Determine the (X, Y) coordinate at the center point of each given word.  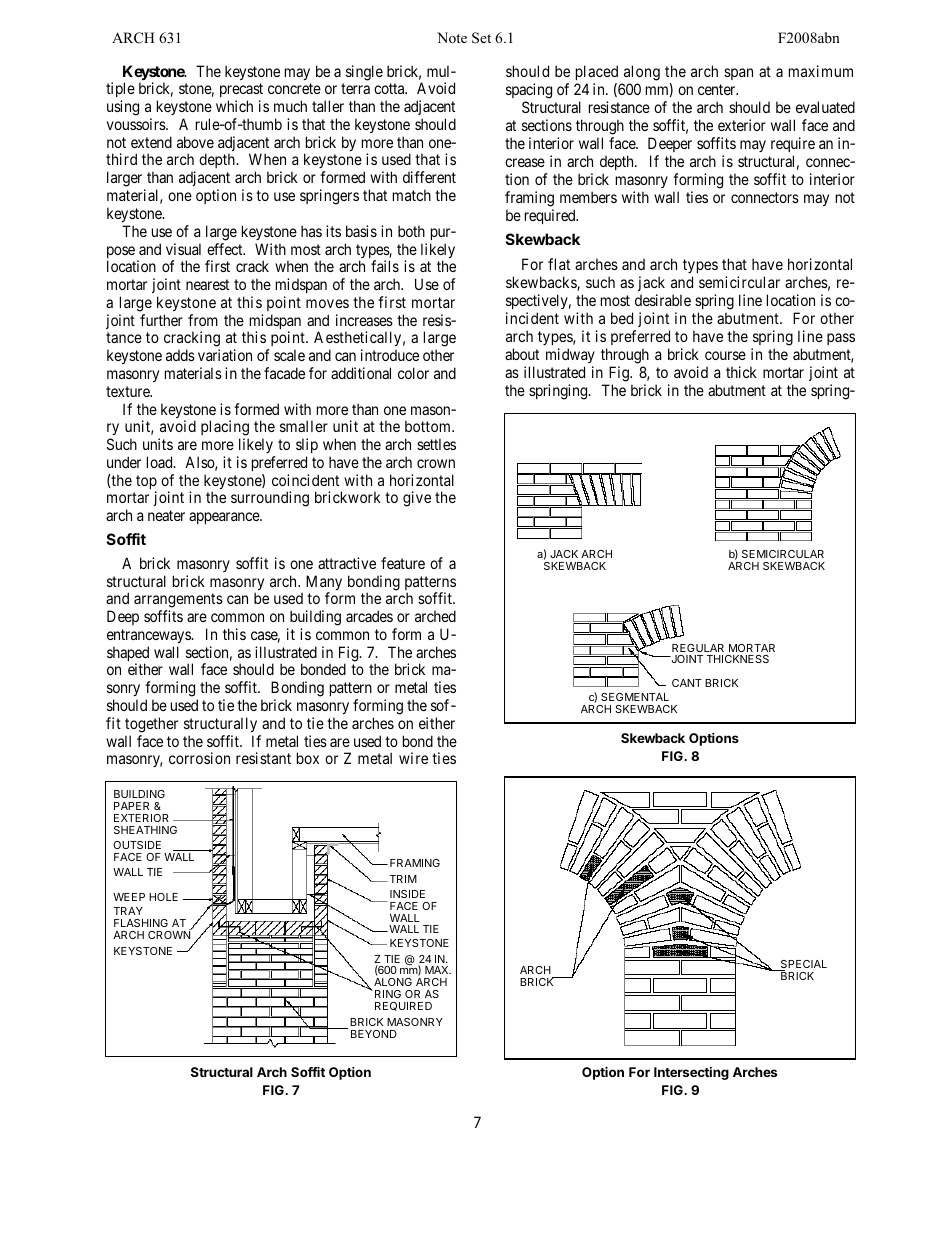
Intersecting (691, 1073)
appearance (225, 518)
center (718, 89)
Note (452, 37)
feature (403, 563)
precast (241, 92)
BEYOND (374, 1034)
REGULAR (698, 648)
